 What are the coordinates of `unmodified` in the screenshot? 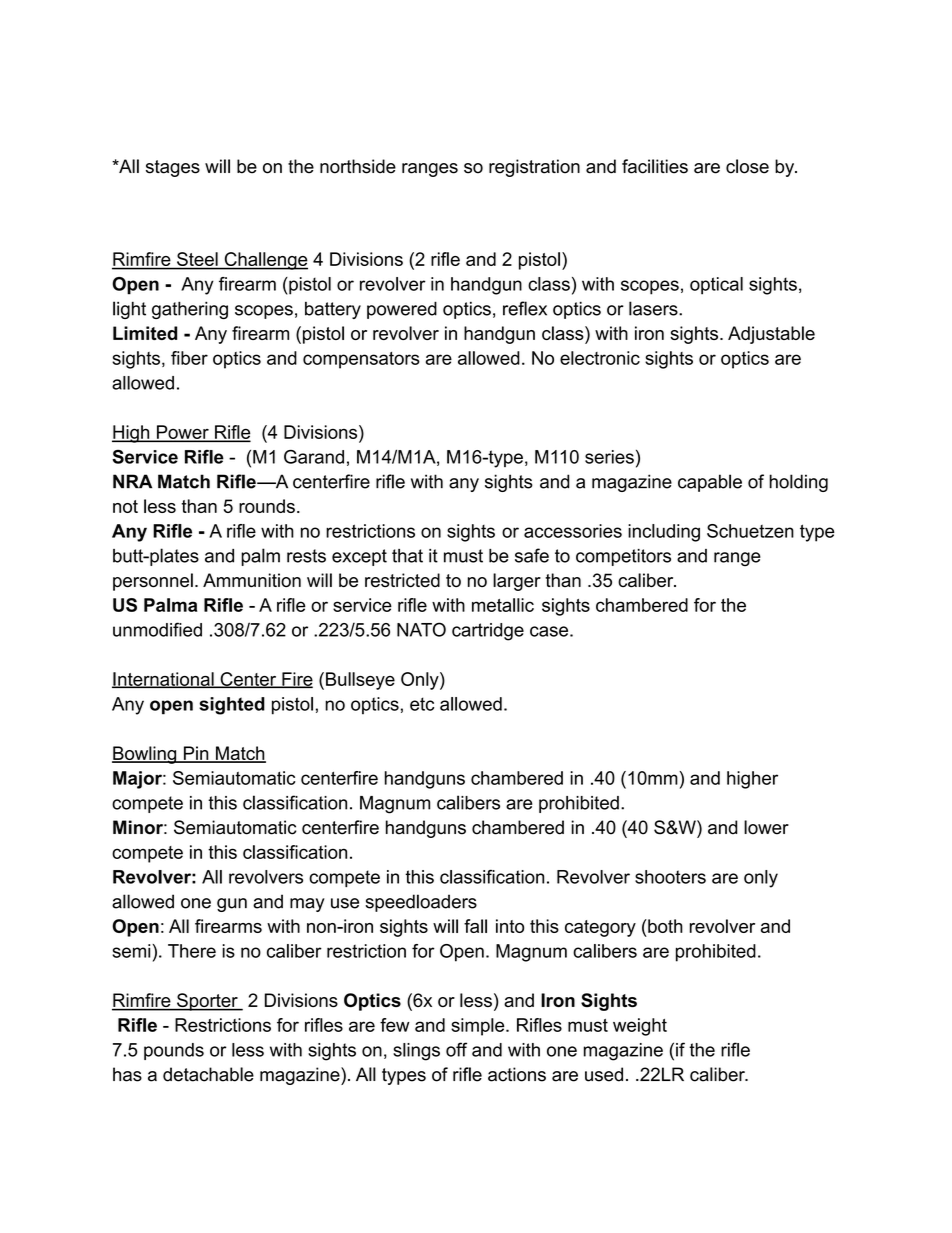 It's located at (157, 629).
